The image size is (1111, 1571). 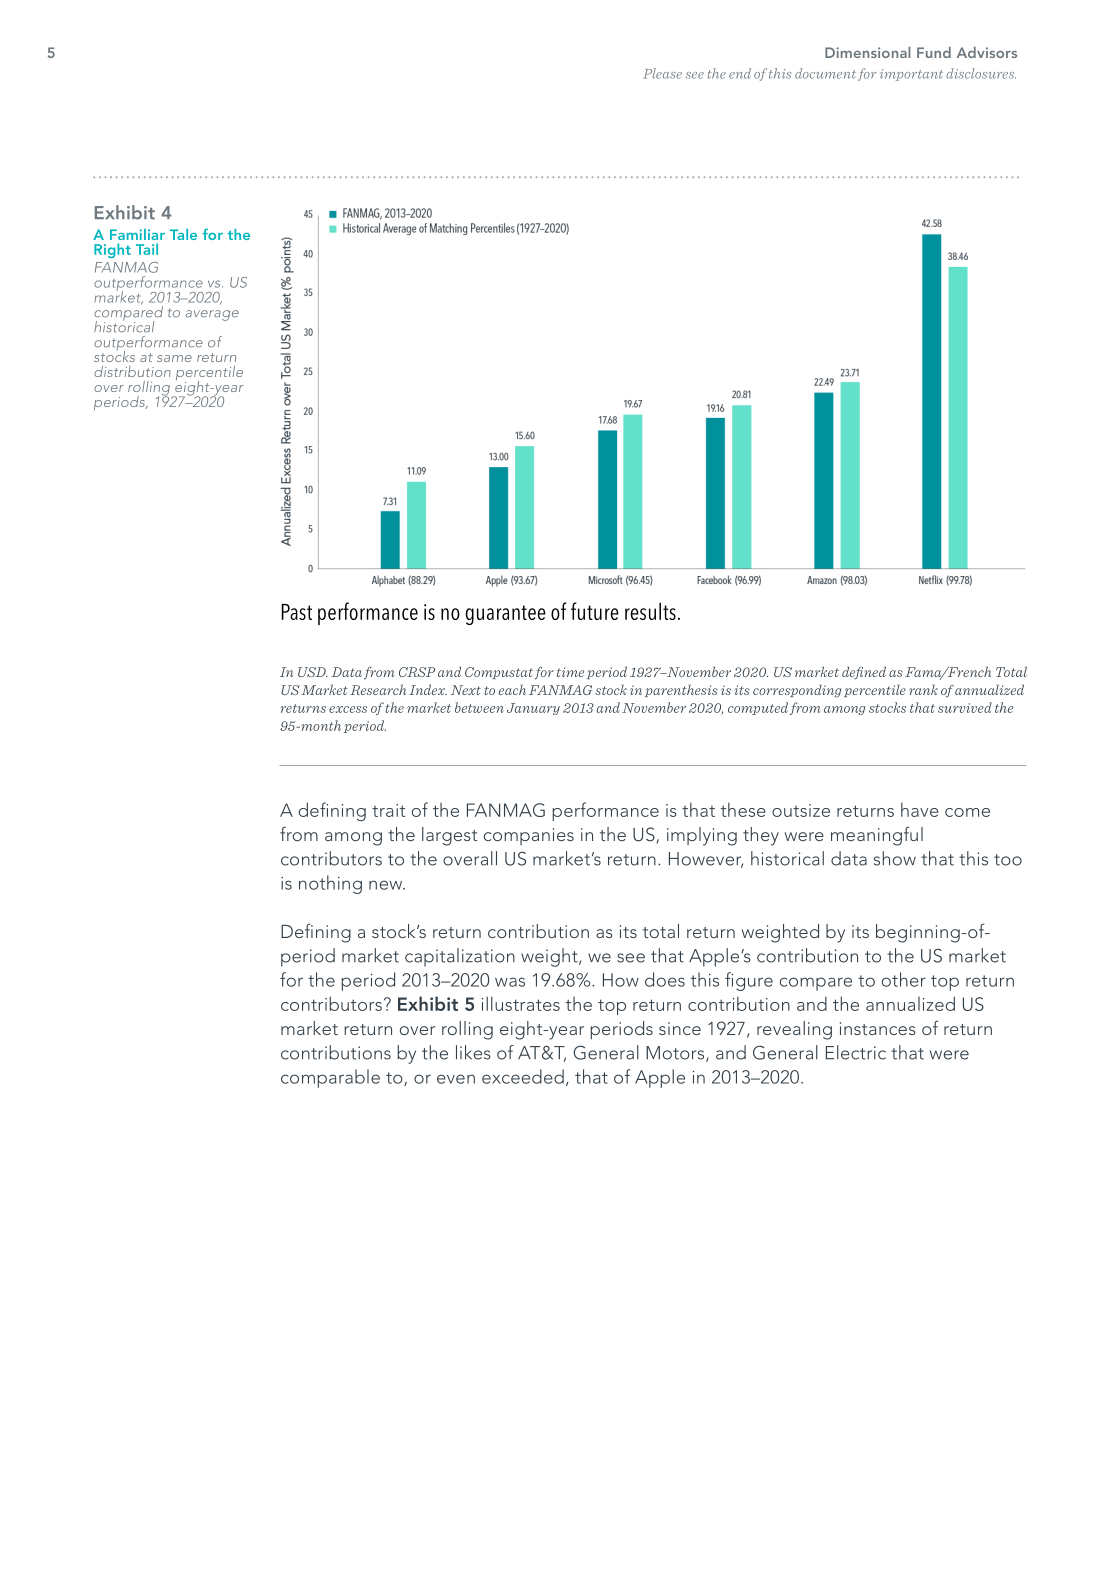 What do you see at coordinates (297, 612) in the image?
I see `Past` at bounding box center [297, 612].
